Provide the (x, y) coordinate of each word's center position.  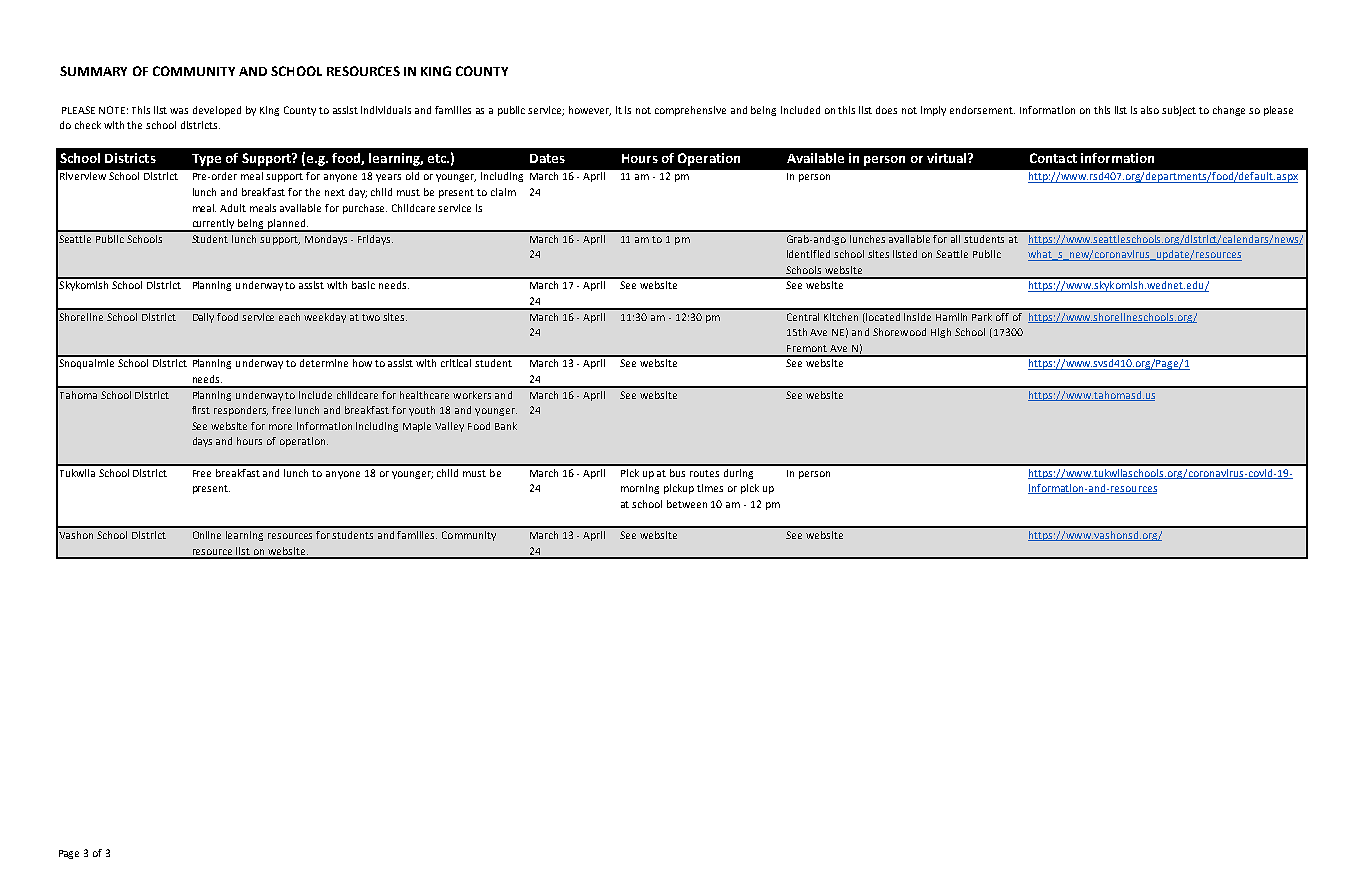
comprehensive (690, 111)
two (371, 317)
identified (808, 254)
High (941, 333)
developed (217, 111)
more (280, 427)
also (1150, 110)
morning (640, 489)
